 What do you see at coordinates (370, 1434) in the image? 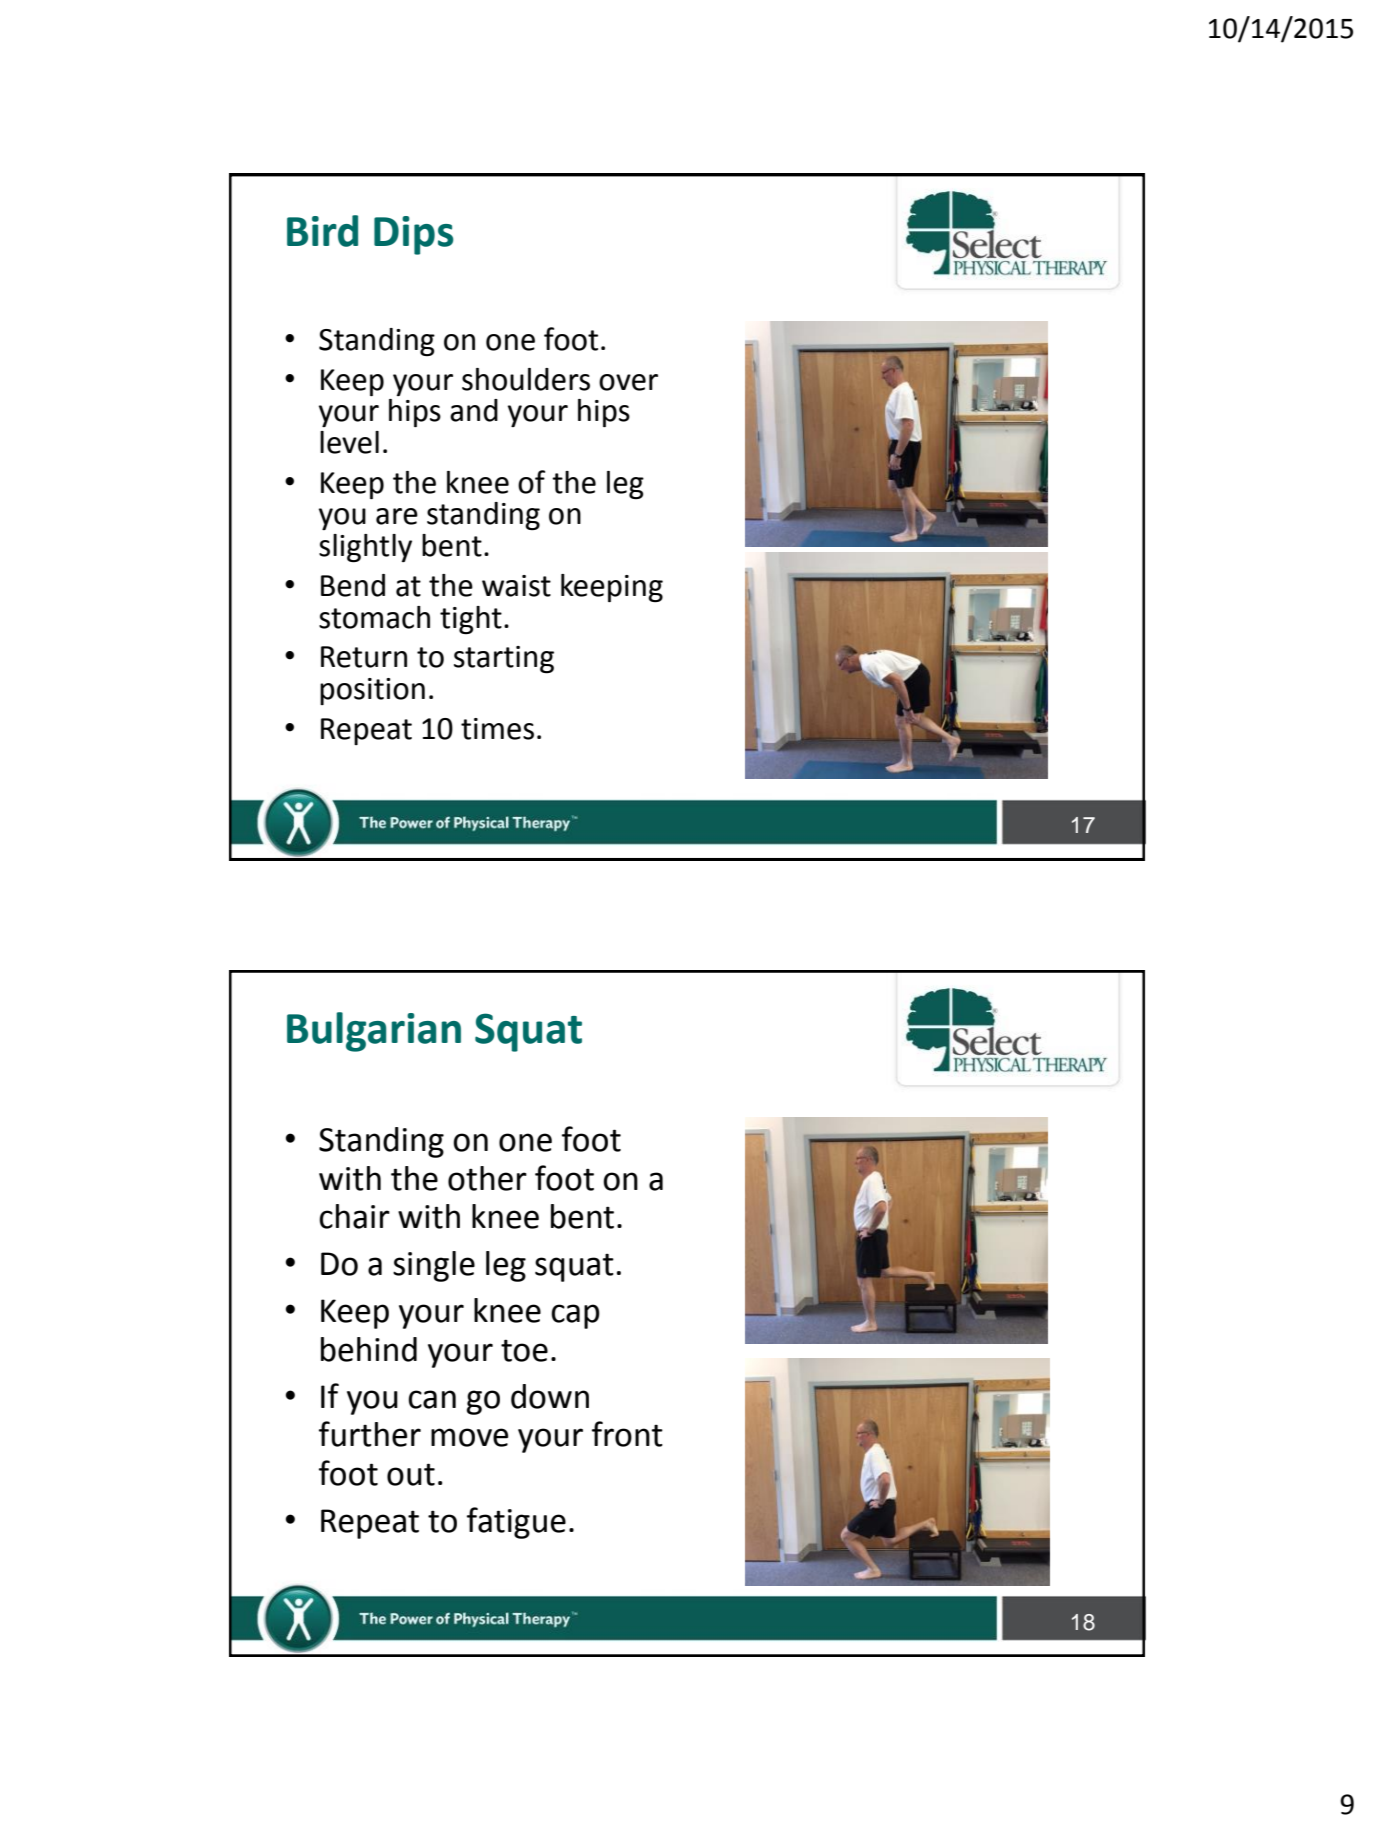
I see `further` at bounding box center [370, 1434].
